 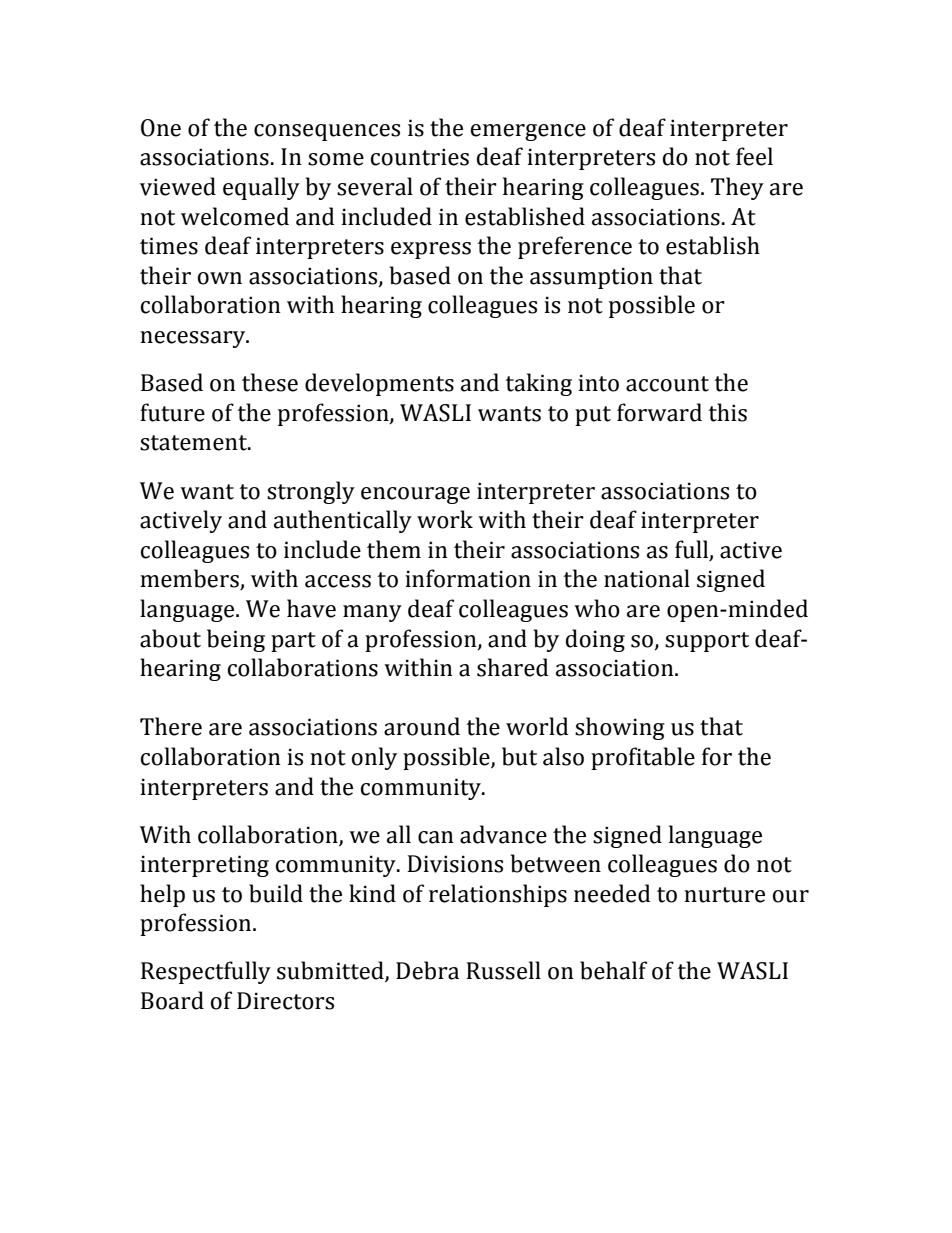 What do you see at coordinates (261, 188) in the screenshot?
I see `equally` at bounding box center [261, 188].
